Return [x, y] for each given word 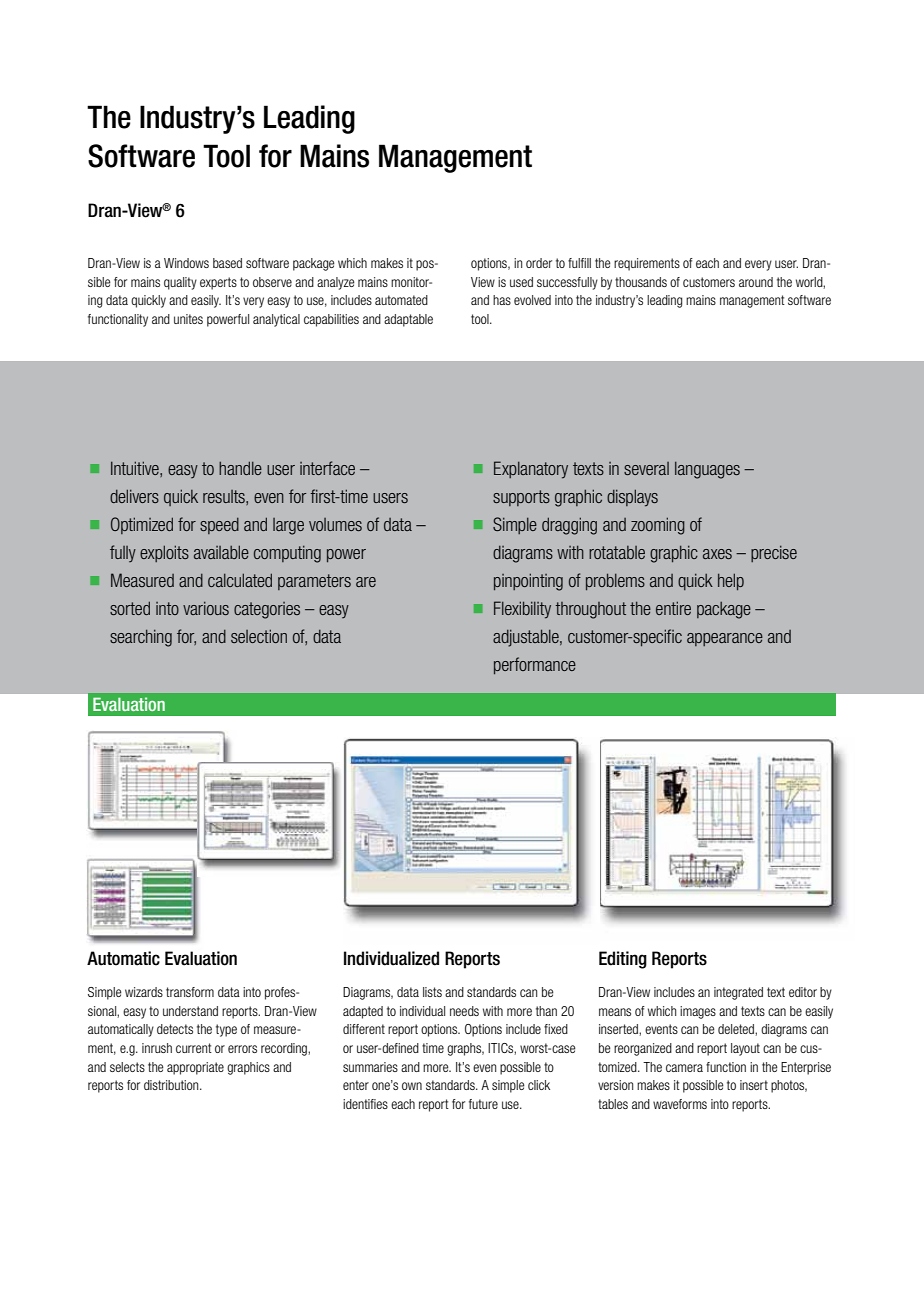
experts [218, 283]
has [502, 300]
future [483, 1104]
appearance [725, 639]
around [756, 282]
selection [259, 636]
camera [684, 1068]
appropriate [195, 1068]
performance [535, 666]
